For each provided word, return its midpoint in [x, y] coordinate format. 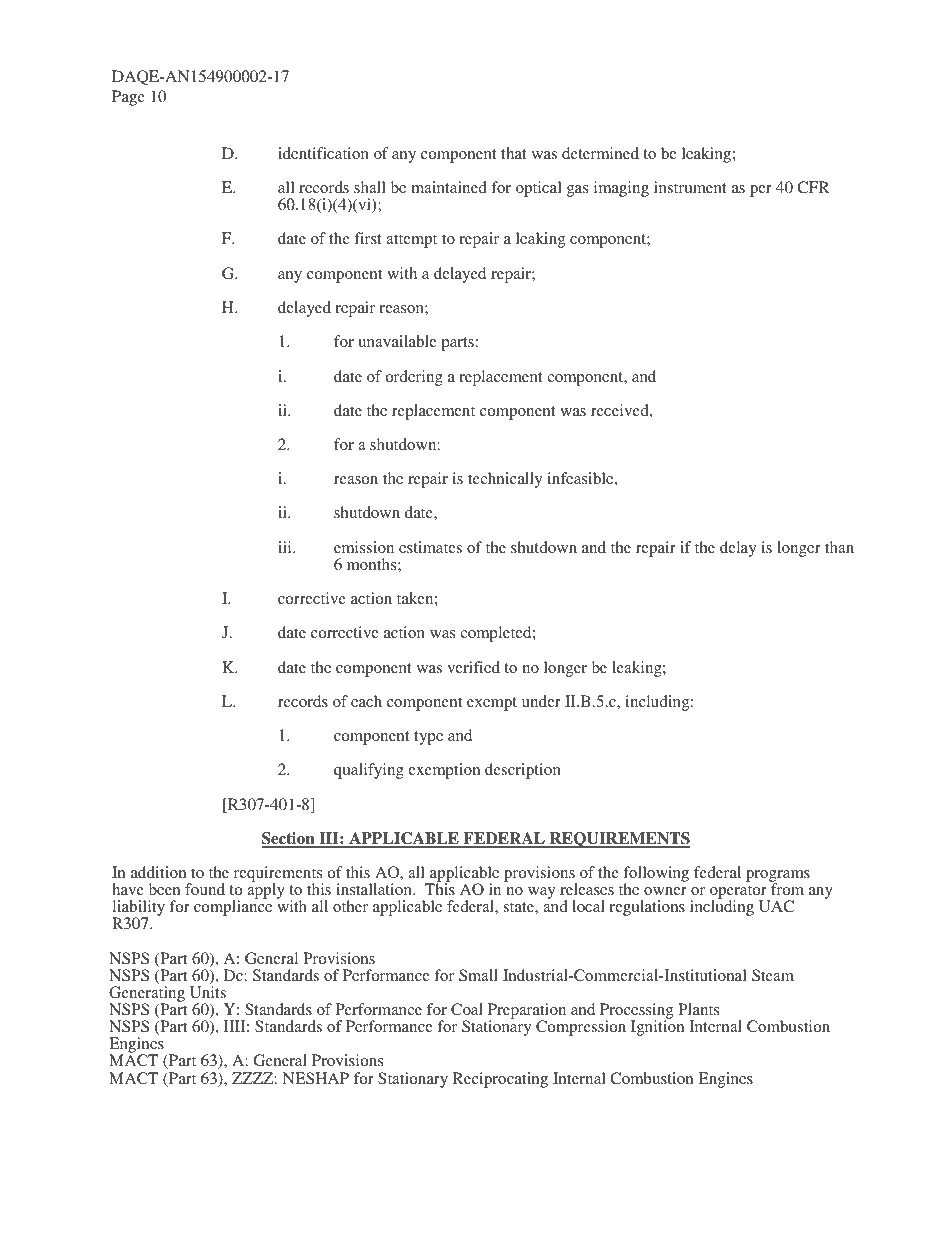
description [523, 771]
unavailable [397, 341]
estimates [430, 547]
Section [289, 839]
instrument [690, 187]
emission [364, 547]
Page [128, 98]
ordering [414, 378]
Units [208, 992]
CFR [813, 187]
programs [778, 877]
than [839, 547]
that [514, 153]
